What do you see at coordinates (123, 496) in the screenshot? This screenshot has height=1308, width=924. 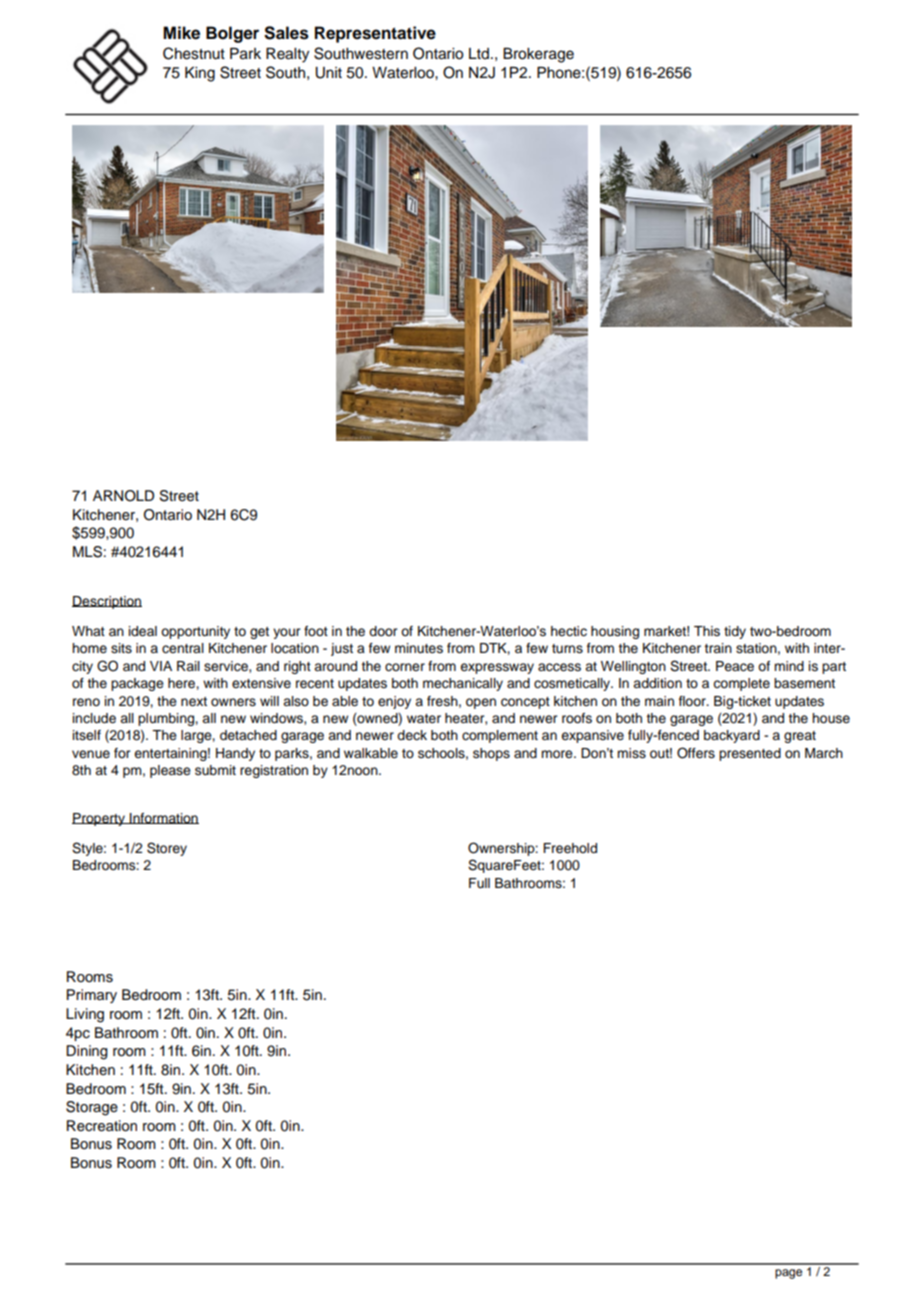 I see `ARNOLD` at bounding box center [123, 496].
